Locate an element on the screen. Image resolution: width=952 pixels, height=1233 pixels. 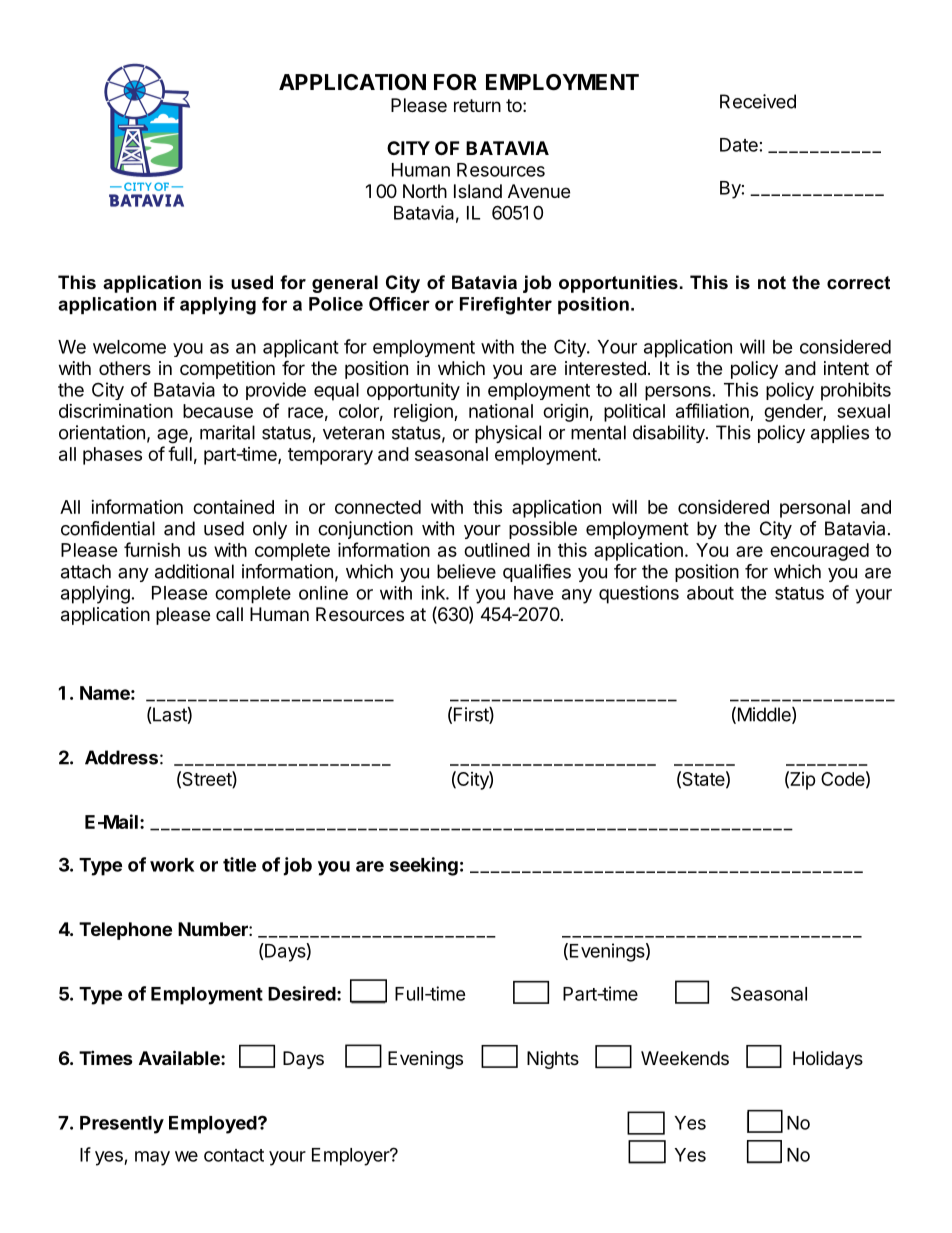
about is located at coordinates (710, 593).
